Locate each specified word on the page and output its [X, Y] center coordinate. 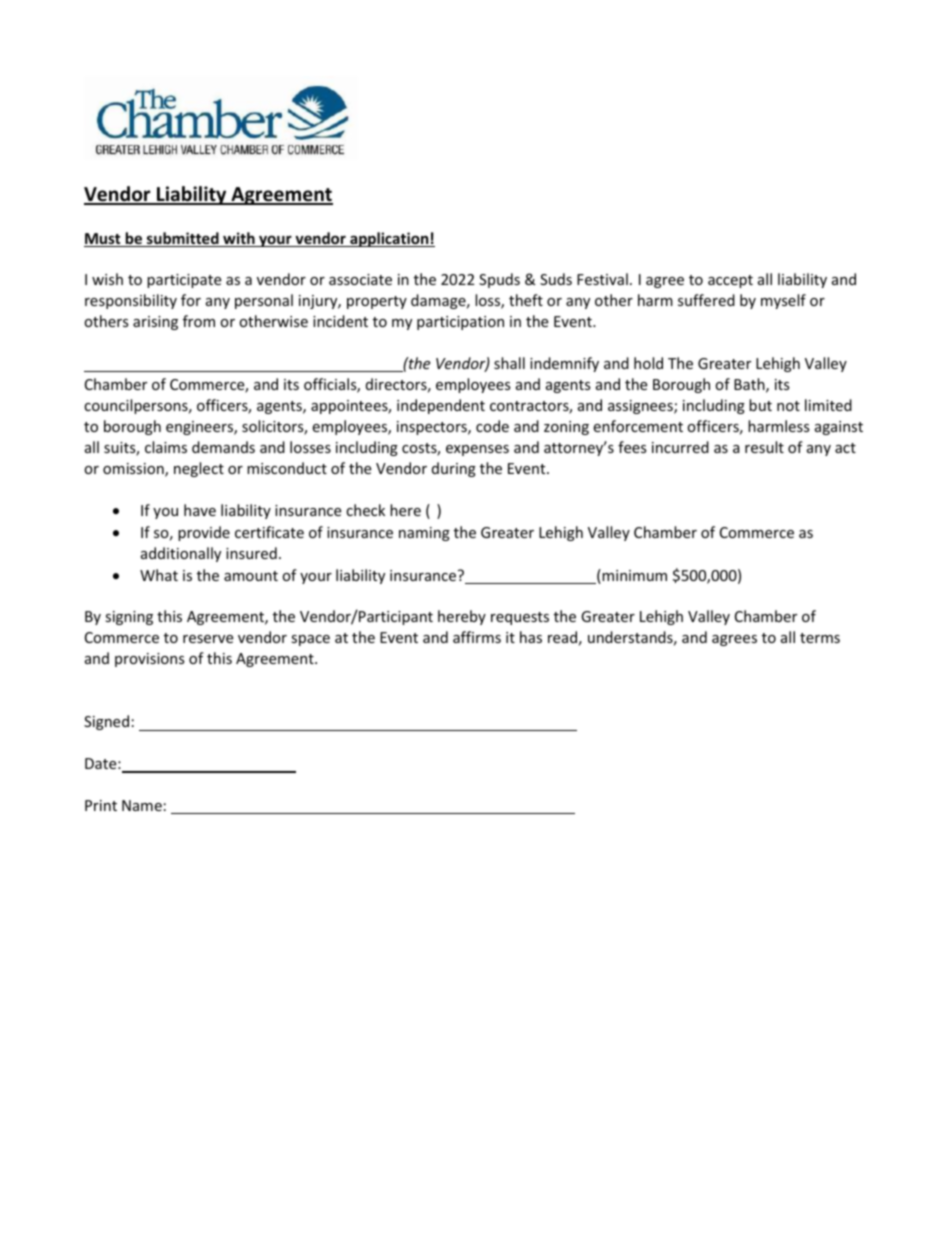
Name [142, 805]
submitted [183, 239]
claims [166, 447]
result [764, 447]
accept [730, 281]
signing [129, 618]
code [492, 426]
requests [520, 618]
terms [820, 638]
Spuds [499, 280]
